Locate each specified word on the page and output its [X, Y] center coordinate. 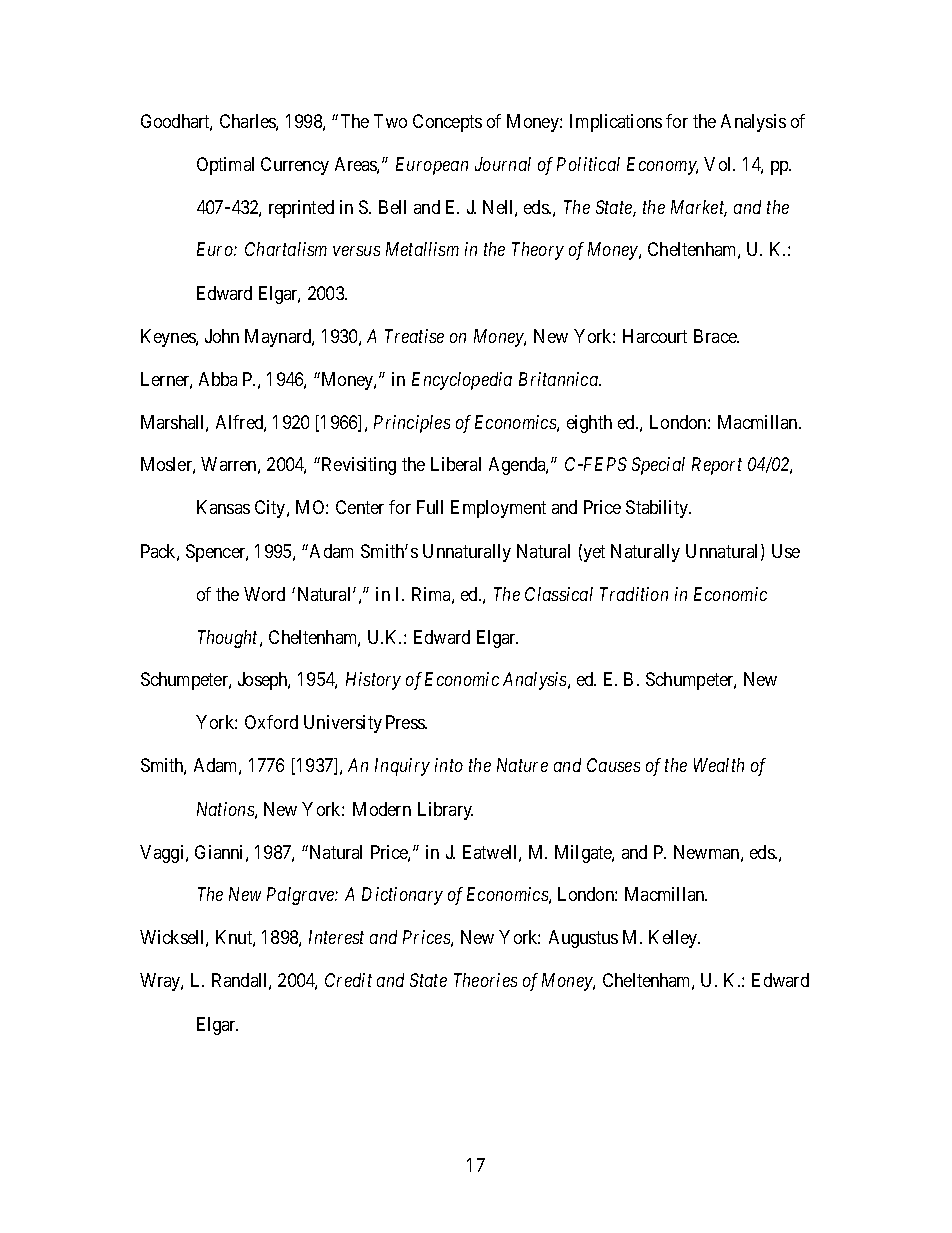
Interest [336, 937]
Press [406, 722]
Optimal [225, 166]
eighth [589, 424]
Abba [218, 379]
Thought [229, 639]
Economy [662, 166]
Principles [412, 424]
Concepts [447, 123]
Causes [613, 765]
